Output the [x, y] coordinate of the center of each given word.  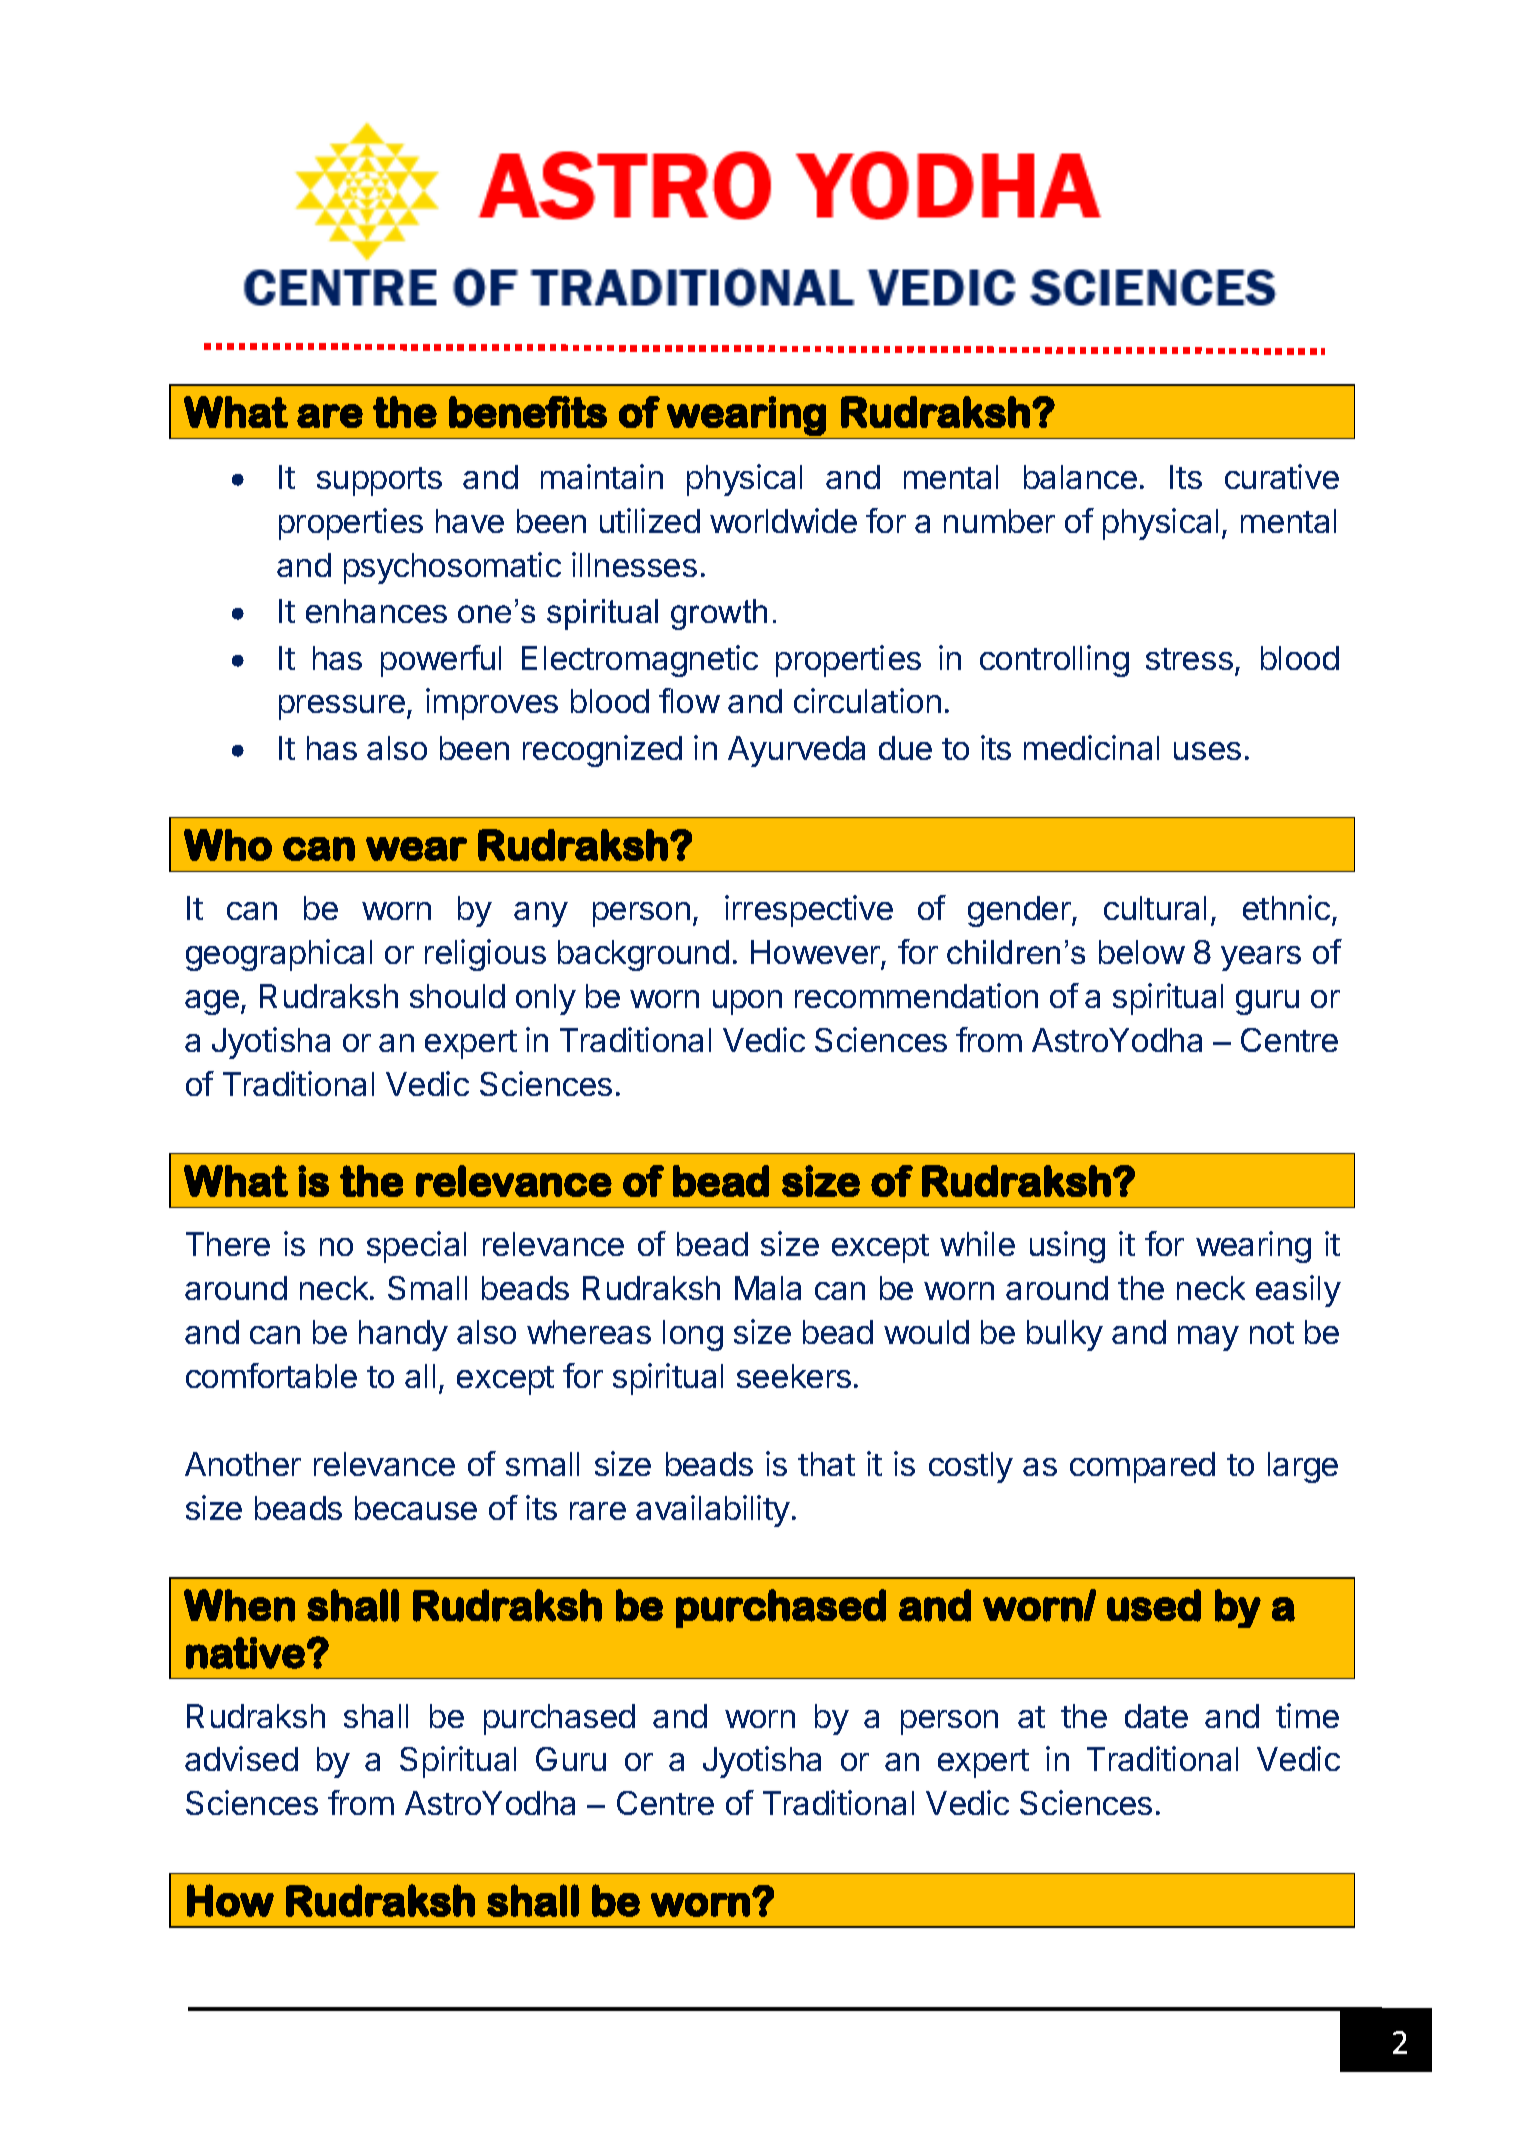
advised [241, 1758]
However [815, 952]
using [1067, 1247]
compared [1142, 1467]
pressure [342, 707]
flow [689, 700]
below [1142, 952]
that [826, 1464]
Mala [768, 1288]
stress [1189, 659]
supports [379, 481]
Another [243, 1464]
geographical [279, 955]
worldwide [783, 520]
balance [1080, 477]
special [416, 1247]
